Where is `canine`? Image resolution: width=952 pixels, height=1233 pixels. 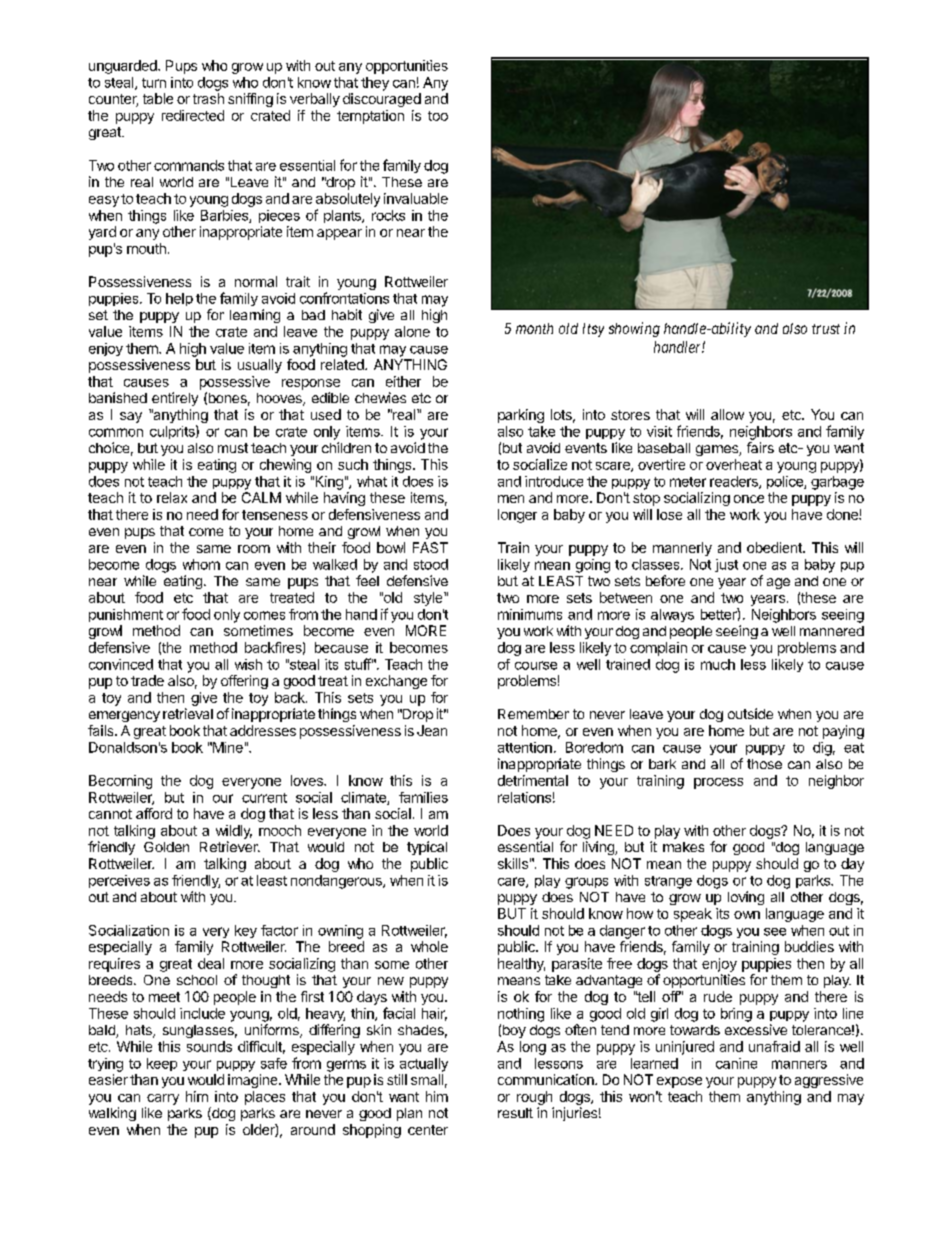
canine is located at coordinates (736, 1063).
